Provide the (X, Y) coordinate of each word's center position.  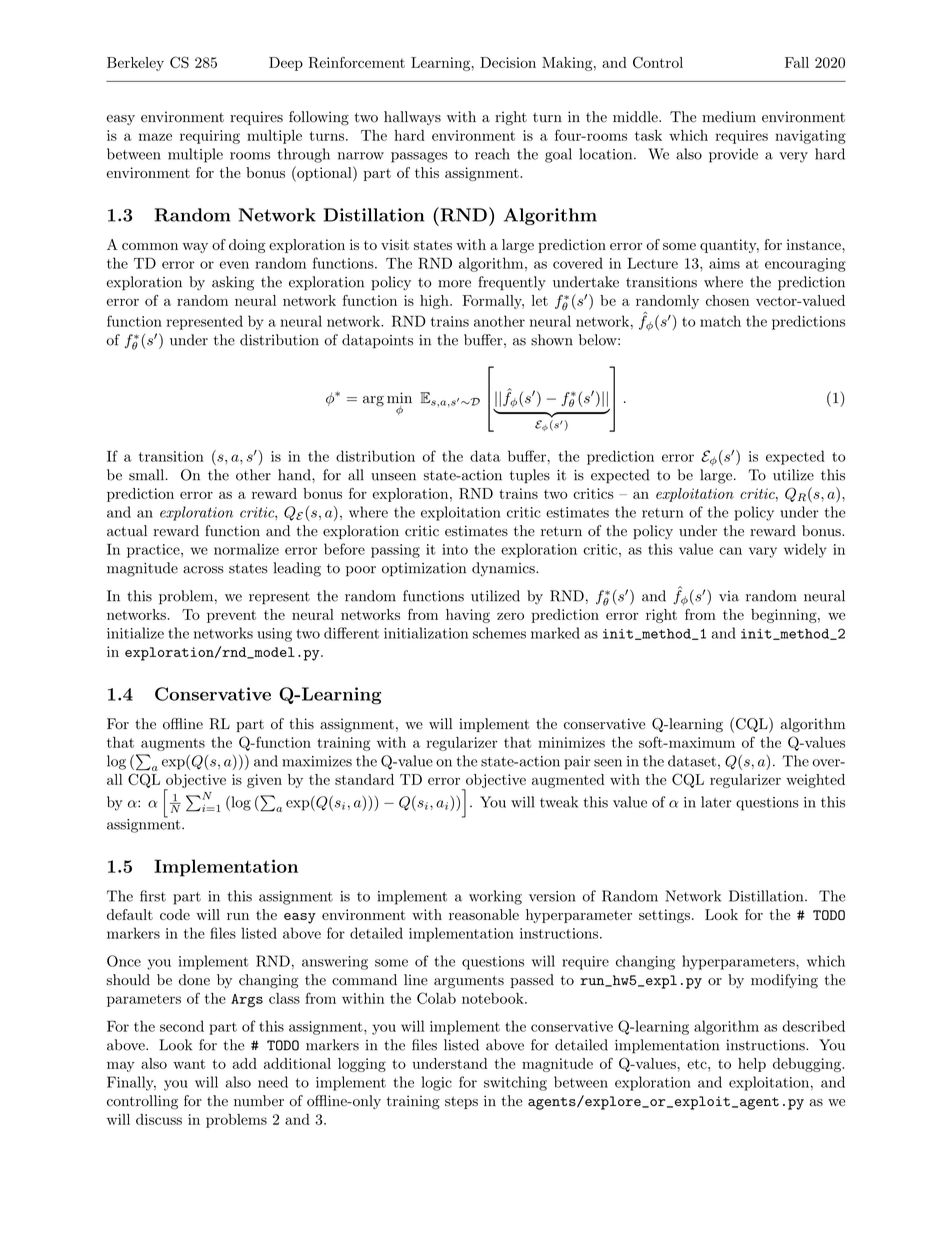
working (495, 897)
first (153, 896)
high (435, 302)
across (203, 570)
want (189, 1064)
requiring (210, 137)
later (716, 802)
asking (233, 283)
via (729, 596)
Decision (508, 62)
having (468, 616)
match (720, 321)
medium (729, 117)
